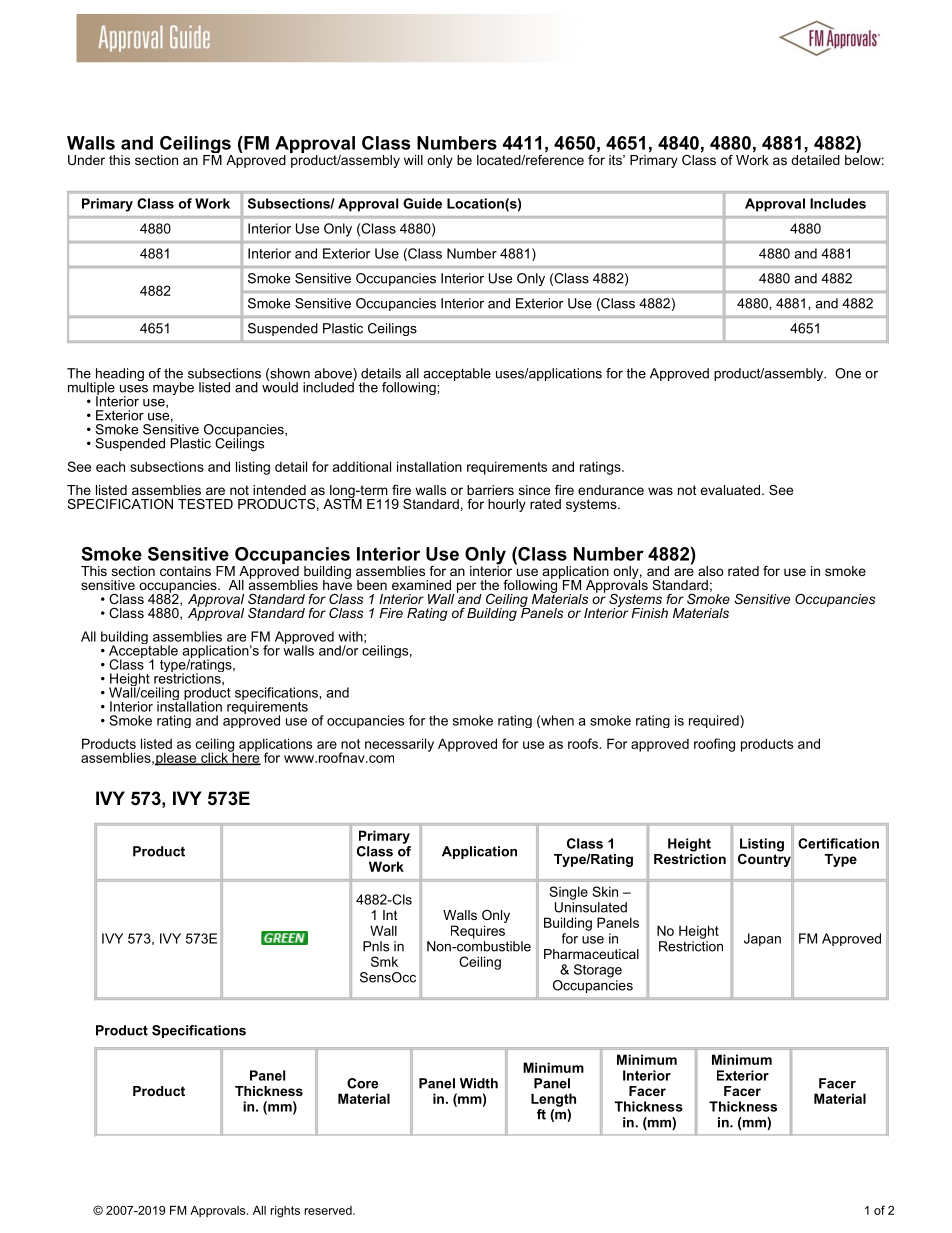 The width and height of the screenshot is (952, 1233). Describe the element at coordinates (285, 1212) in the screenshot. I see `rights` at that location.
